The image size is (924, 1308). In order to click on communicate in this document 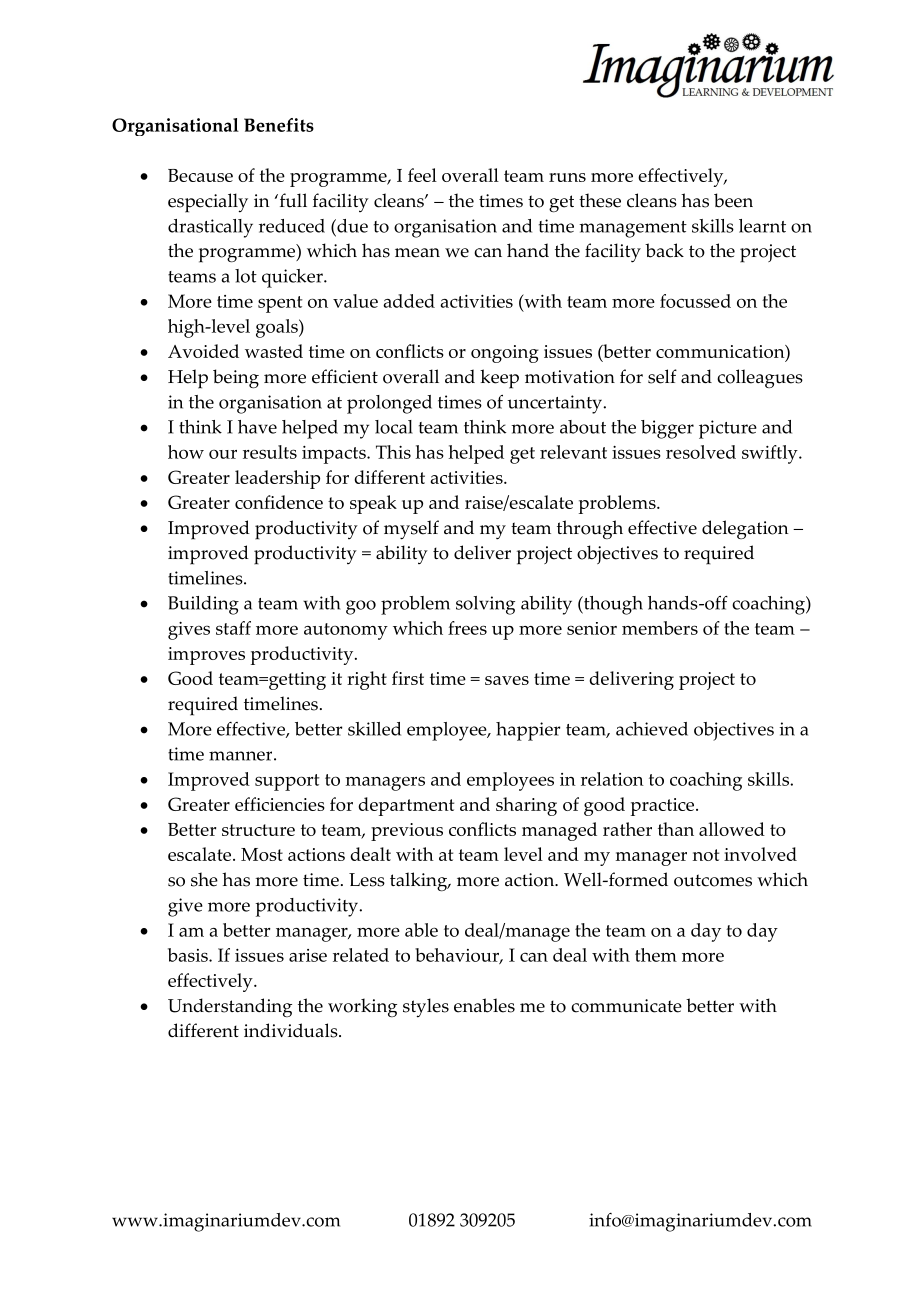, I will do `click(626, 1006)`.
